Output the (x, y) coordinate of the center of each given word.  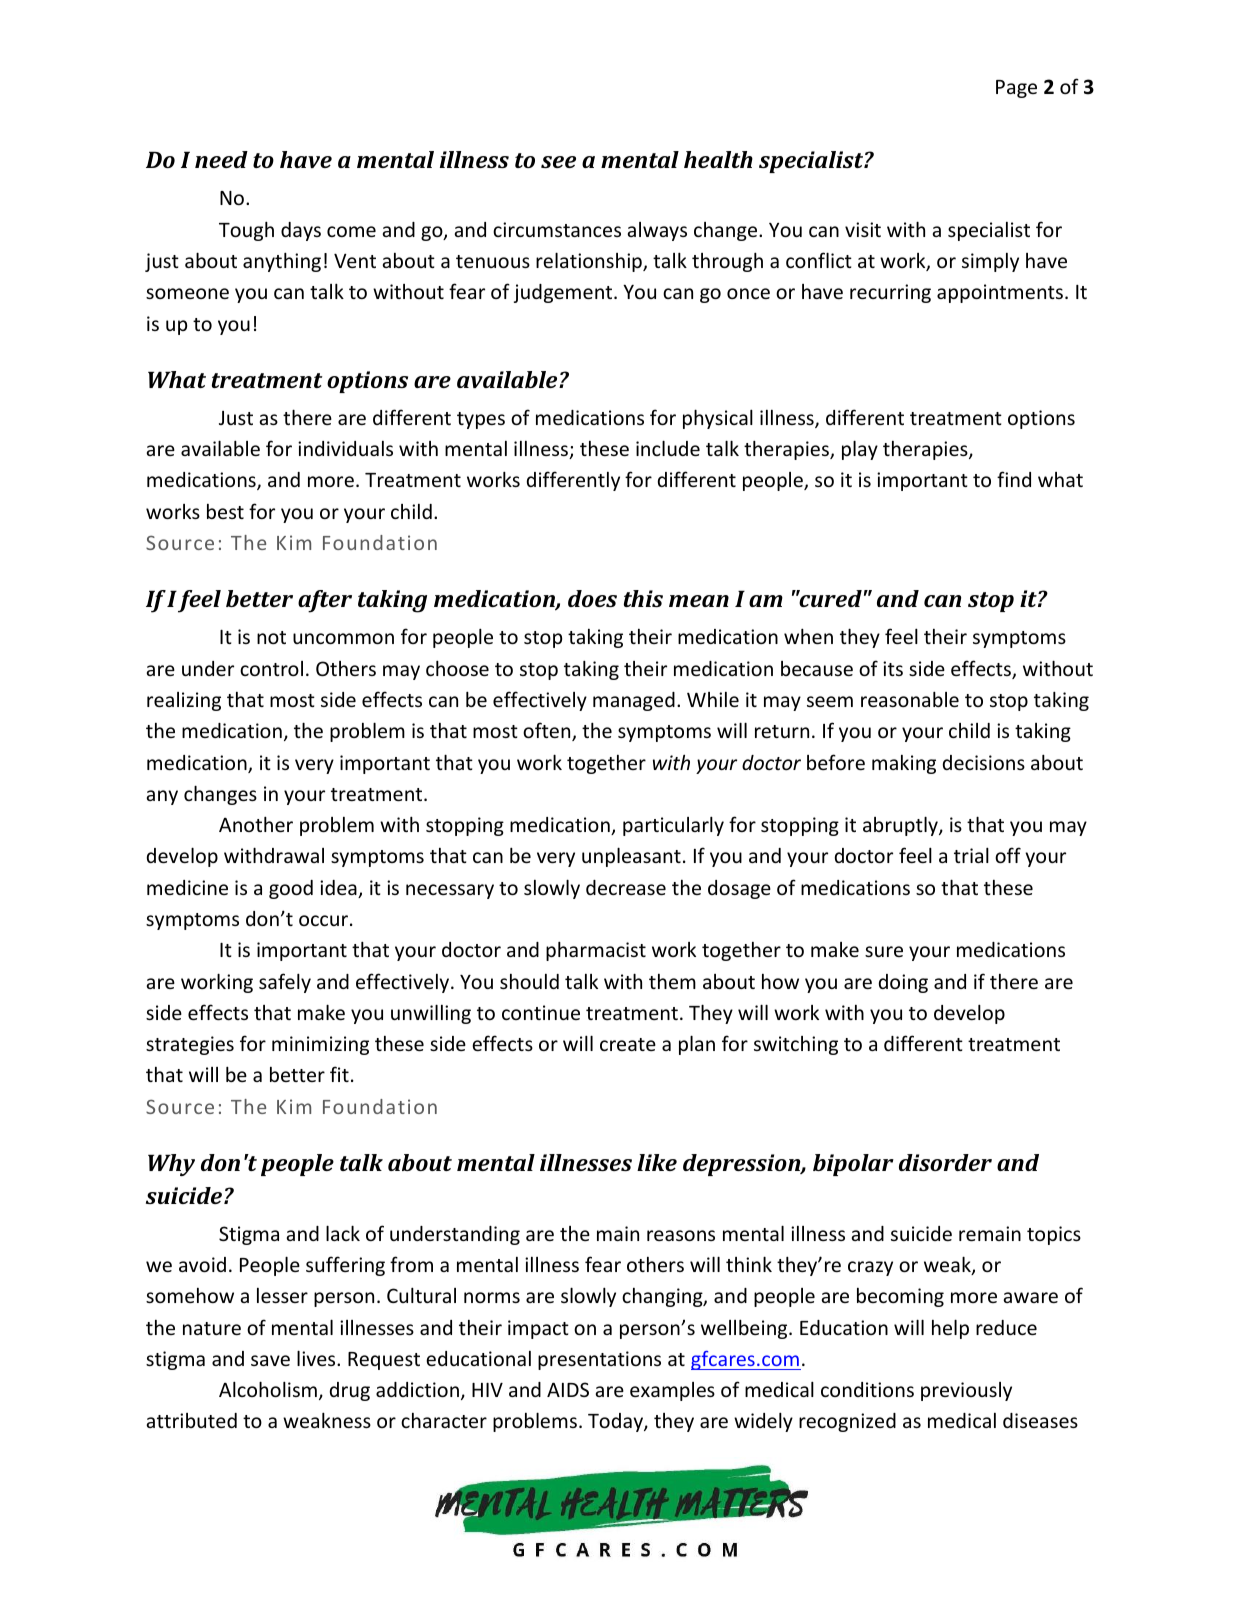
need (221, 159)
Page (1016, 89)
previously (966, 1391)
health (718, 159)
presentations (599, 1360)
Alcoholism (268, 1389)
